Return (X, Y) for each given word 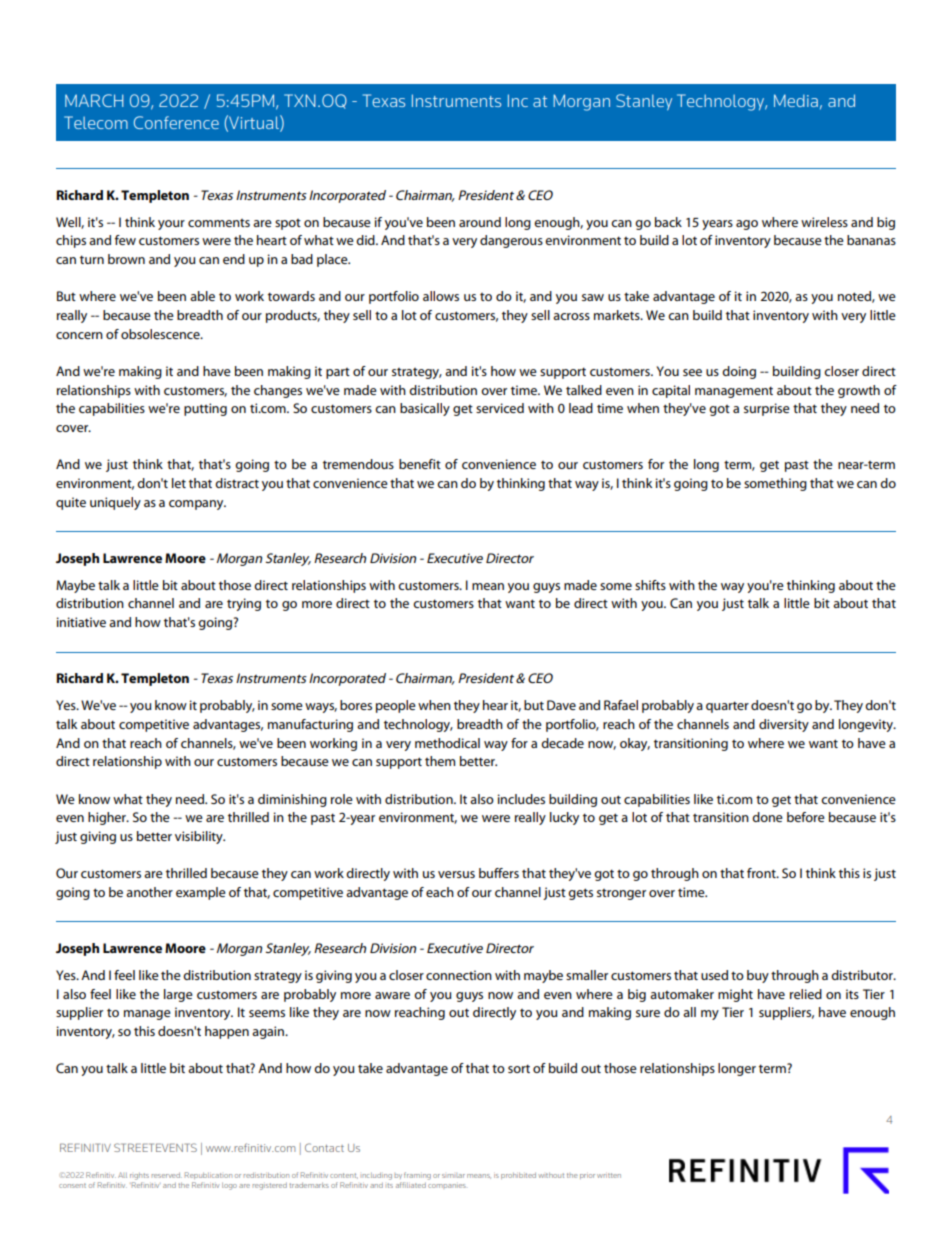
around (480, 222)
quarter (727, 707)
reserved (167, 1175)
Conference (176, 122)
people (396, 706)
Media (796, 100)
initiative (81, 622)
